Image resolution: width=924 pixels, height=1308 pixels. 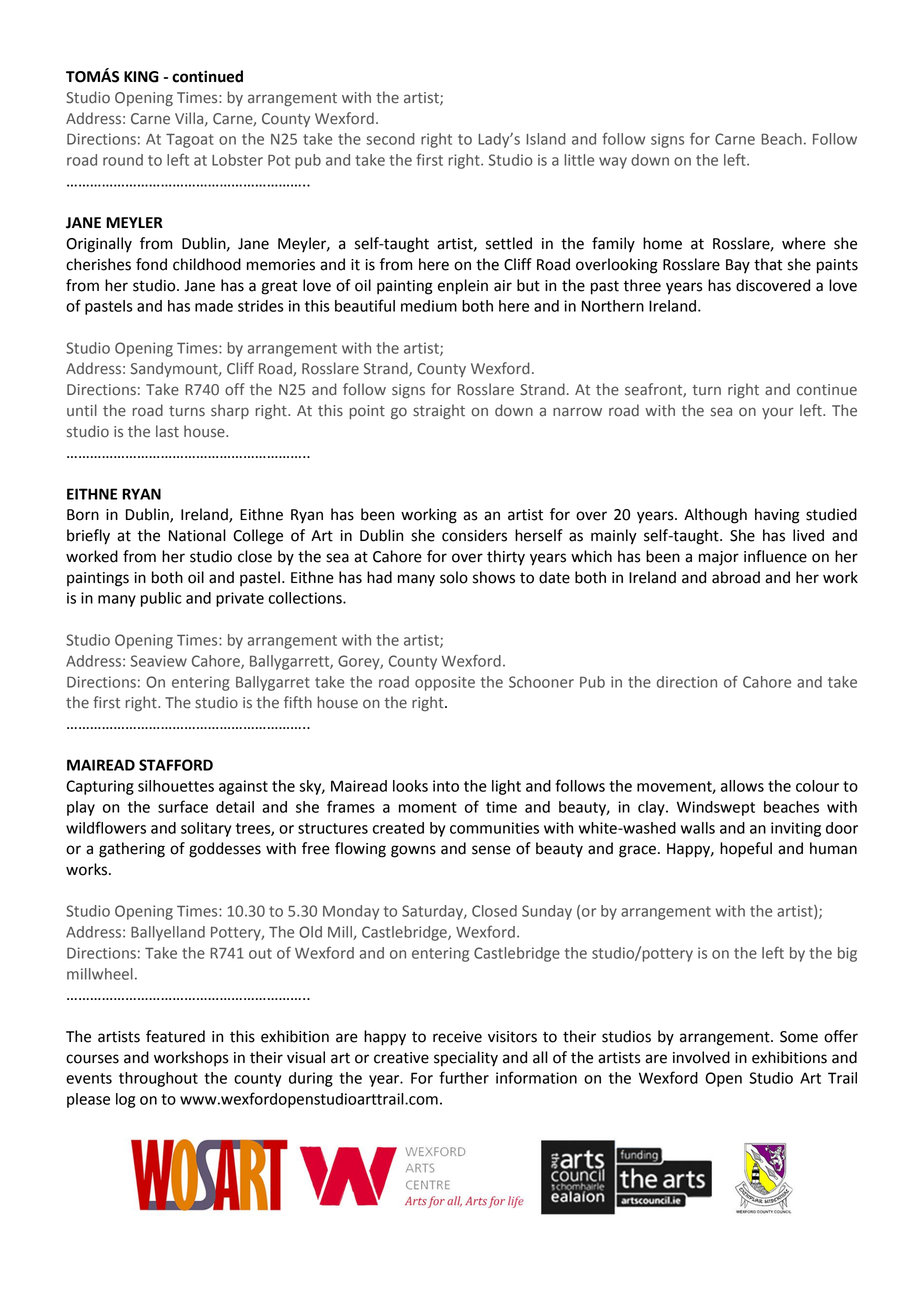 What do you see at coordinates (491, 850) in the image?
I see `sense` at bounding box center [491, 850].
